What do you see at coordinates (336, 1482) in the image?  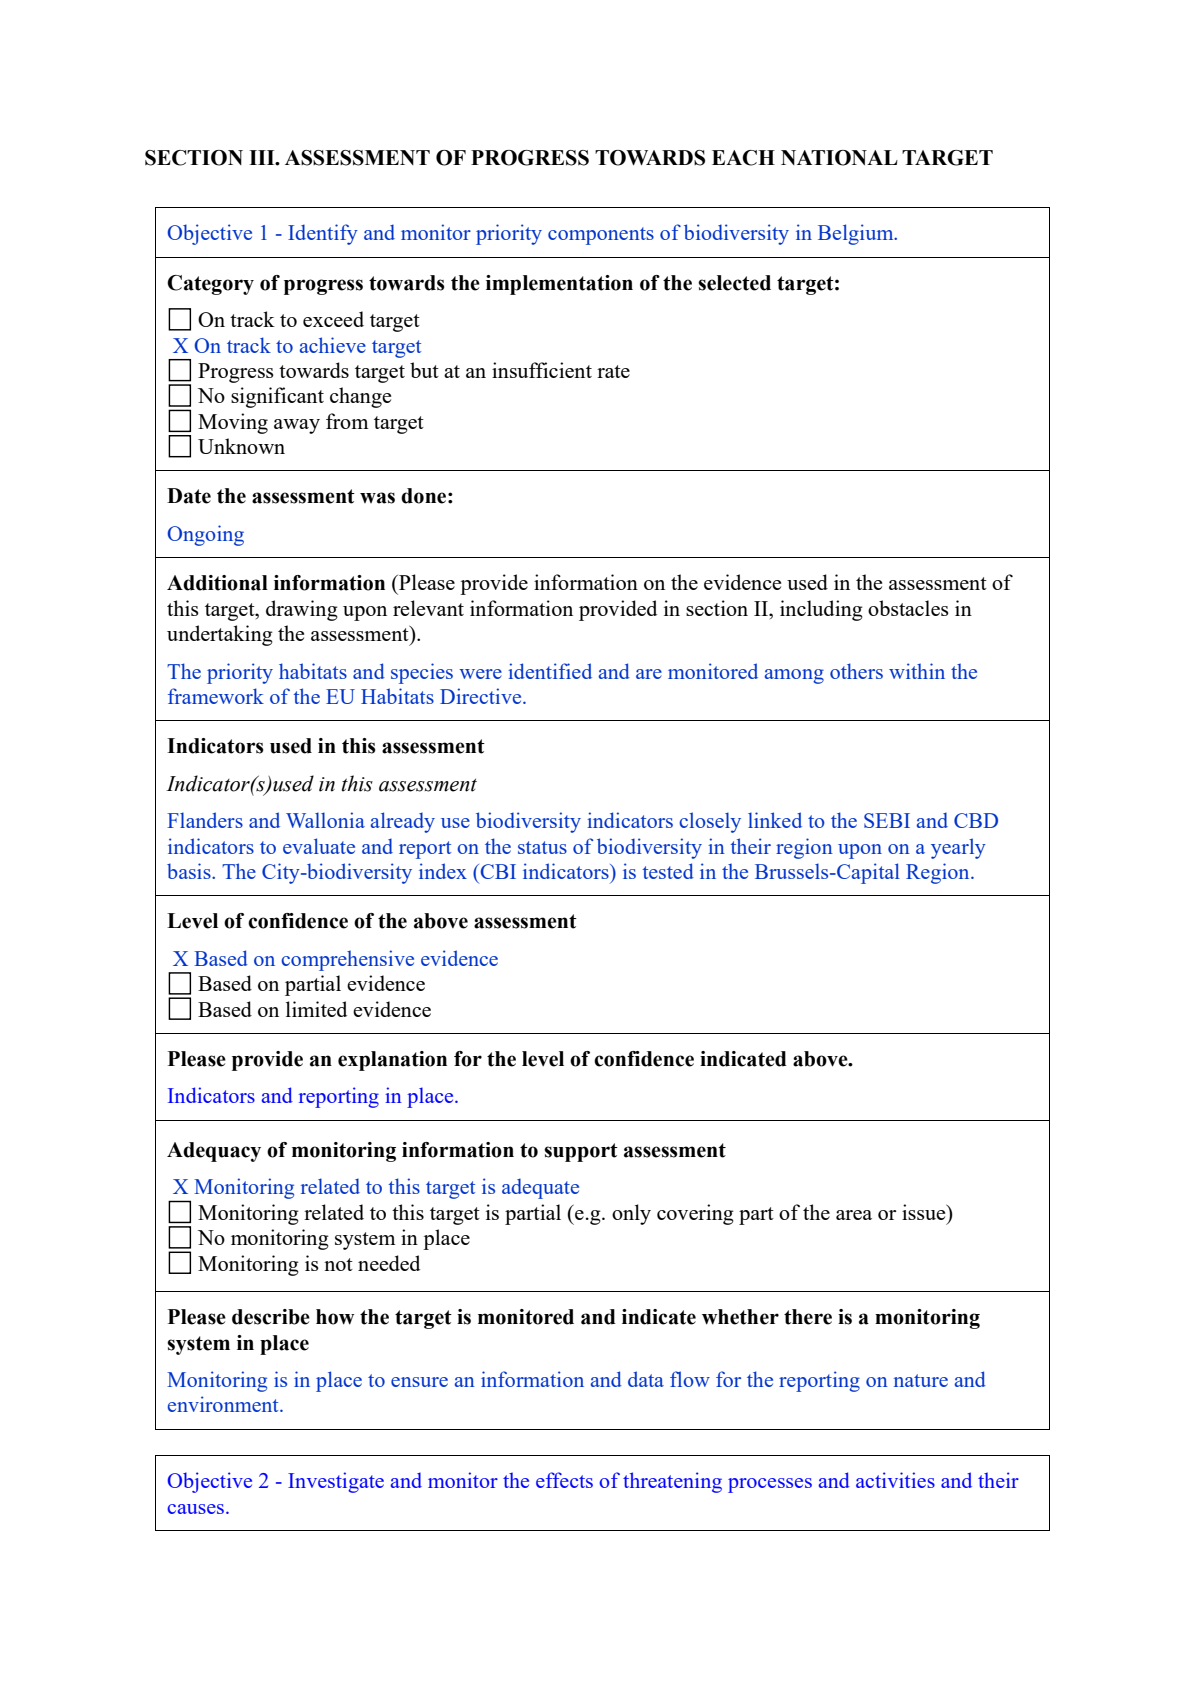 I see `Investigate` at bounding box center [336, 1482].
